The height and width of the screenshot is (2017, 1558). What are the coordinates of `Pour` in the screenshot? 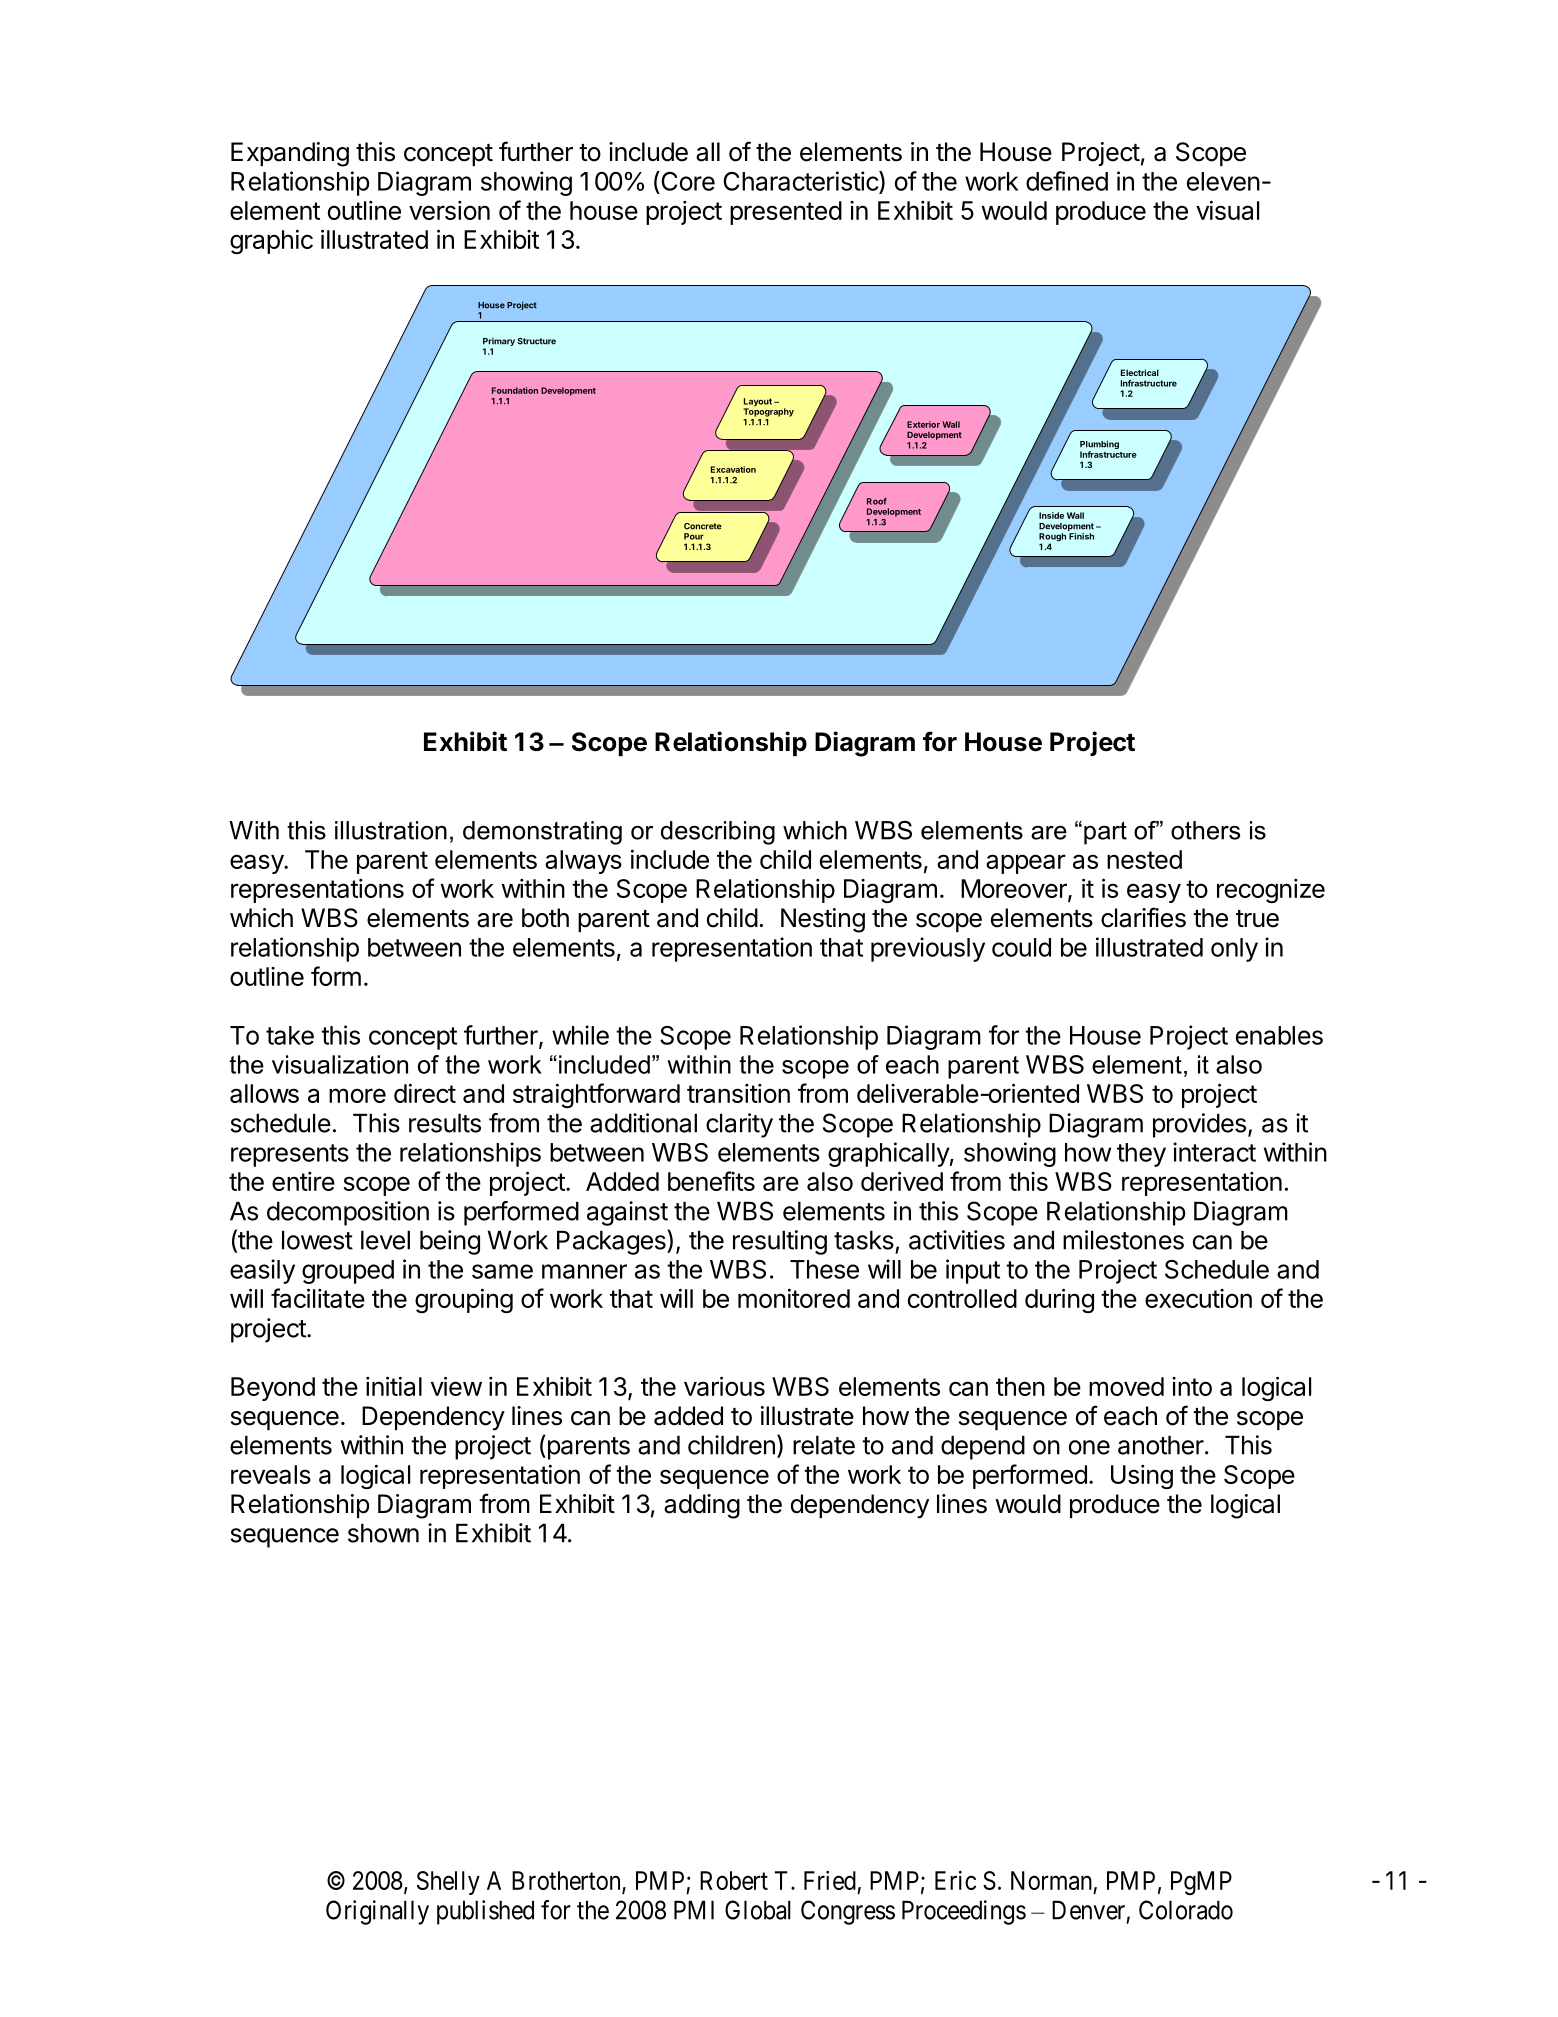 It's located at (694, 536).
